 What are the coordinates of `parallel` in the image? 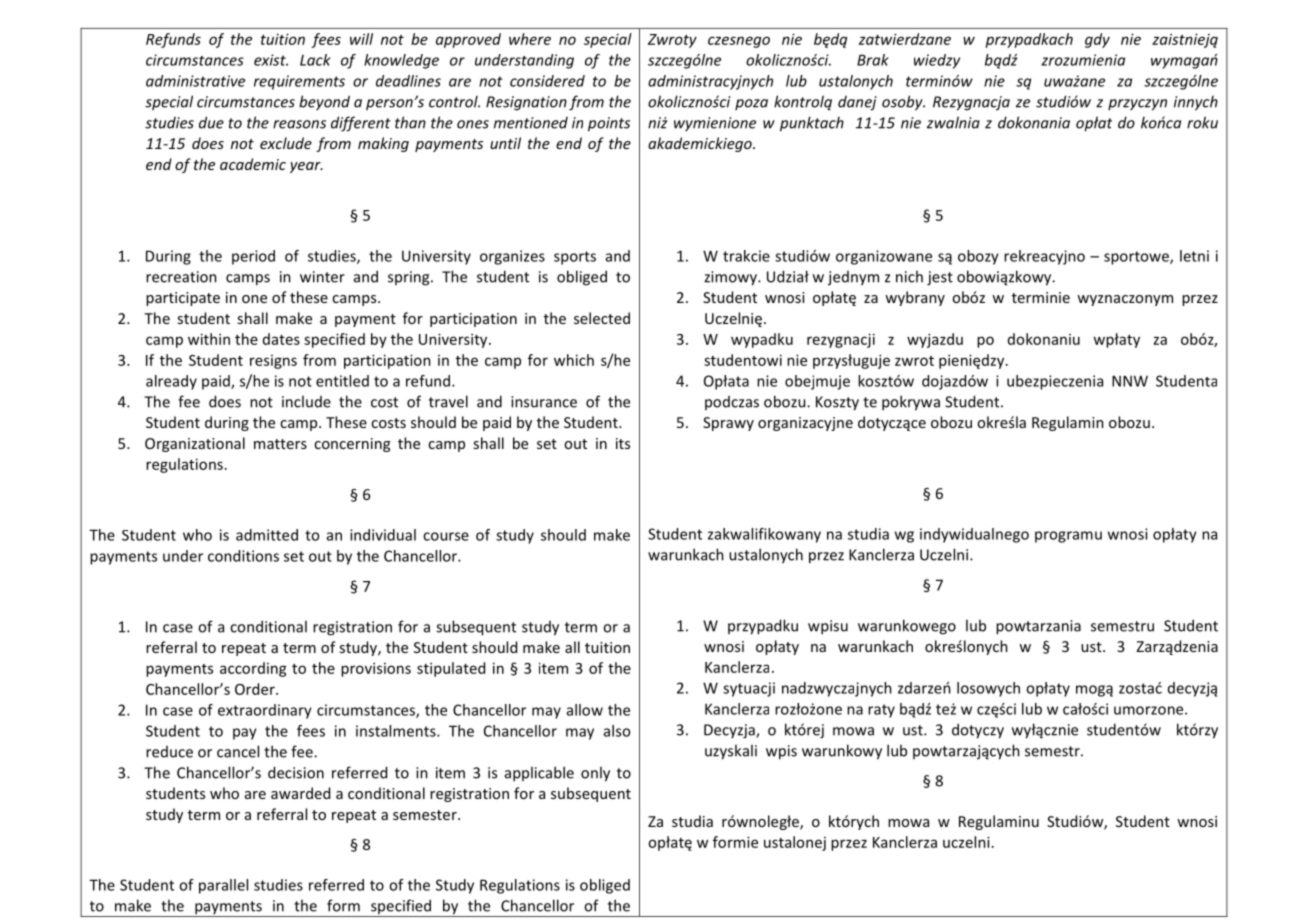 It's located at (223, 886).
